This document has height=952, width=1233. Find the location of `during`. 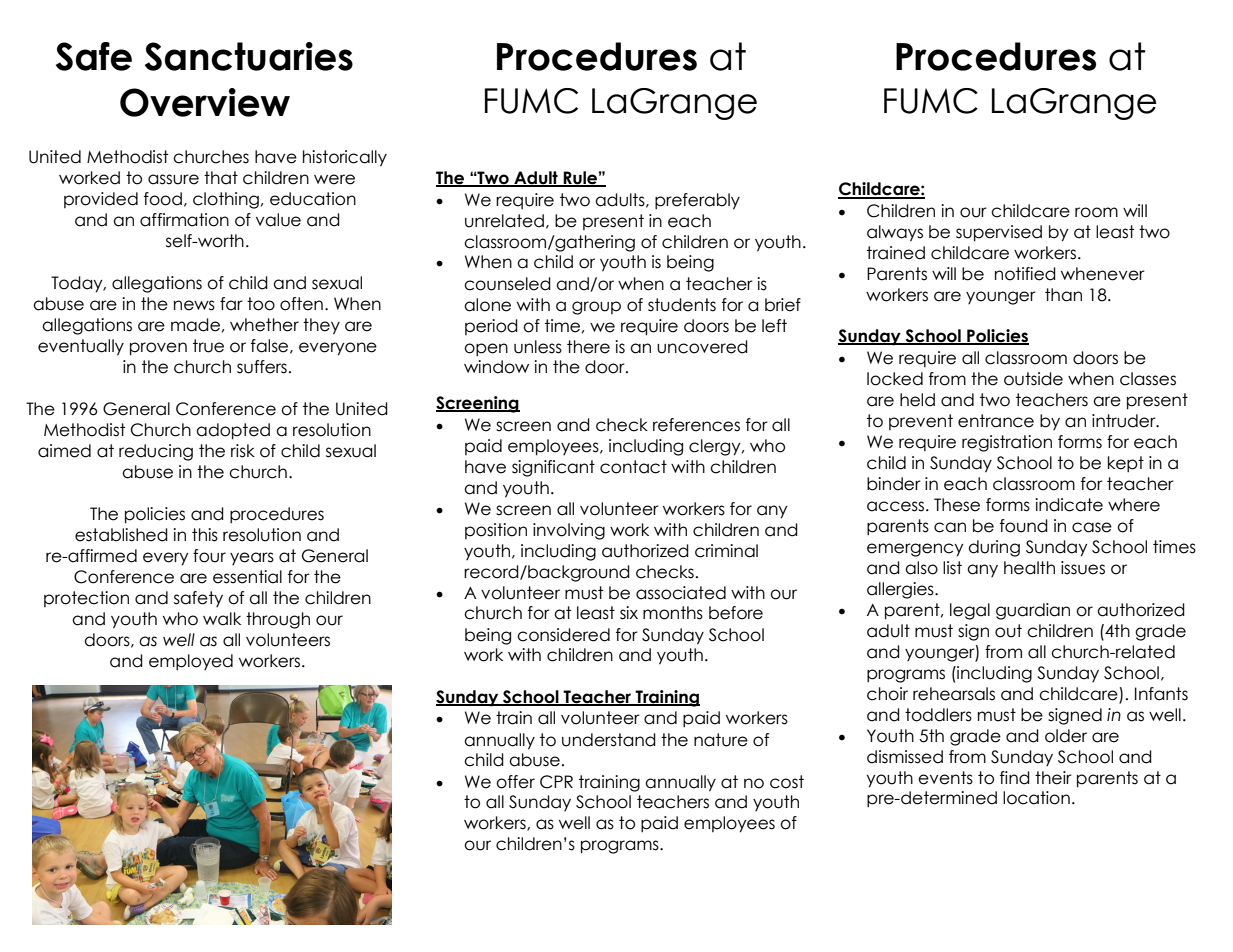

during is located at coordinates (994, 548).
